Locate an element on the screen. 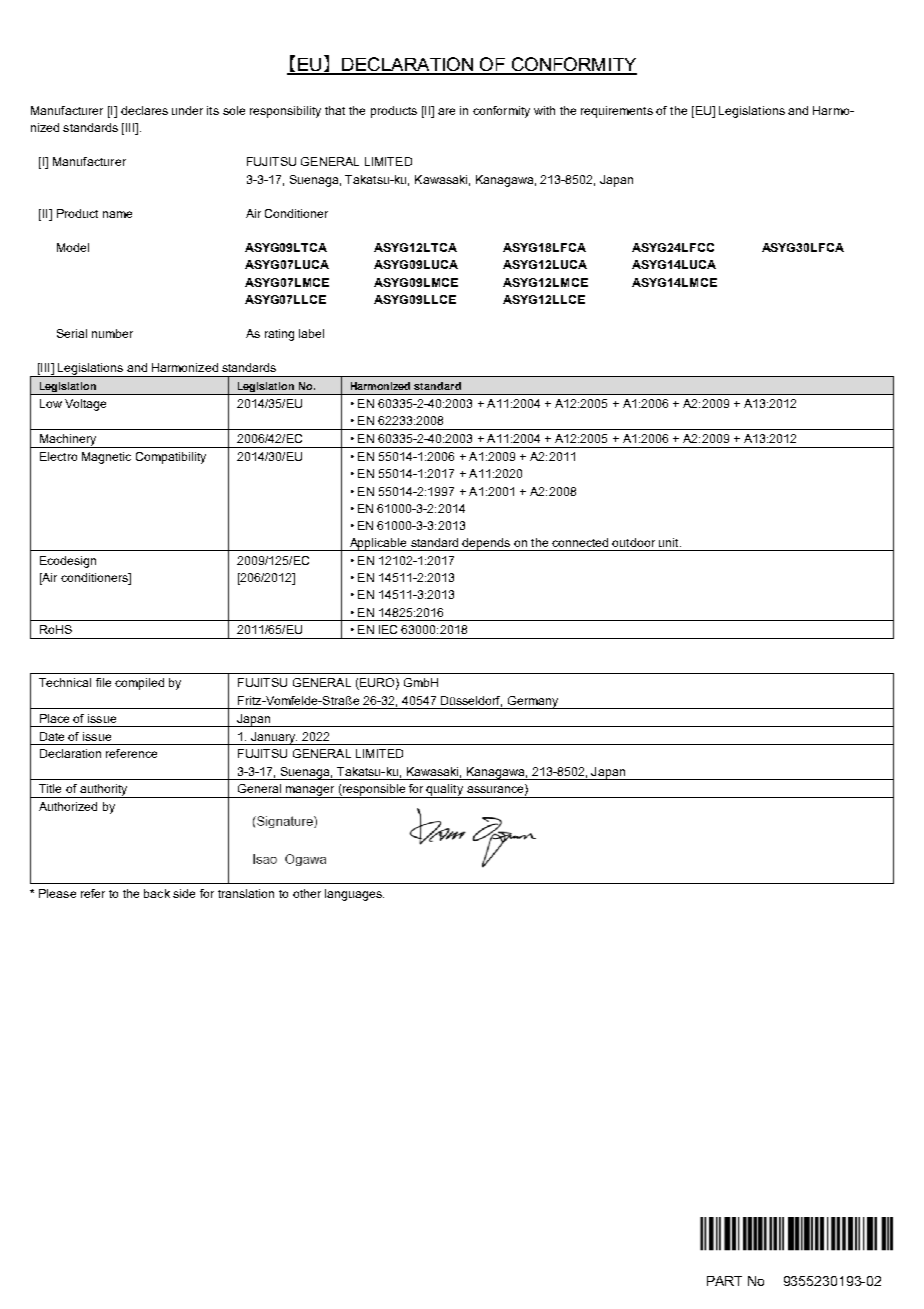 This screenshot has height=1309, width=924. PART is located at coordinates (724, 1281).
